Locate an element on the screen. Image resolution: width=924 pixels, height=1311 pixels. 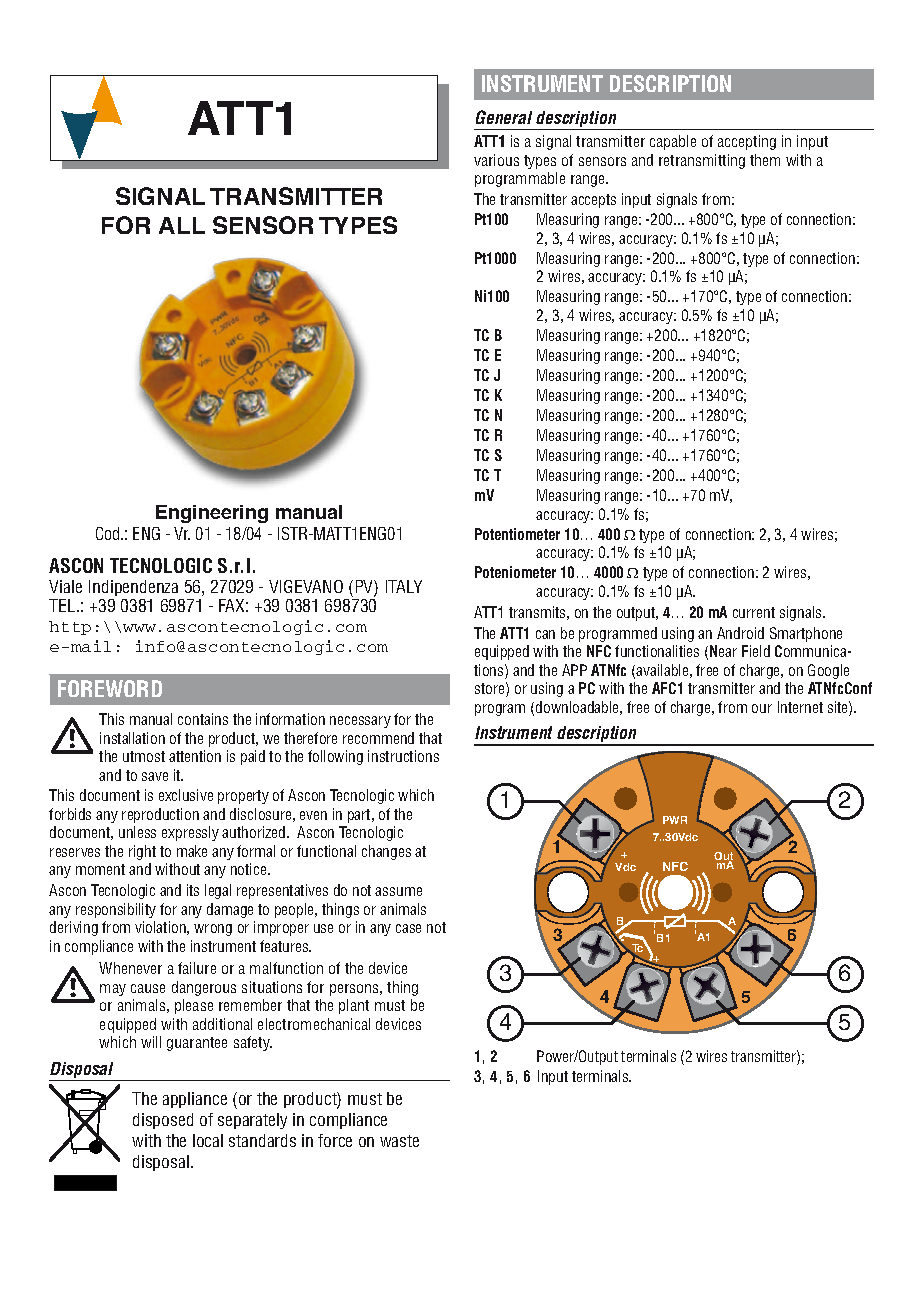
accepting is located at coordinates (747, 142).
